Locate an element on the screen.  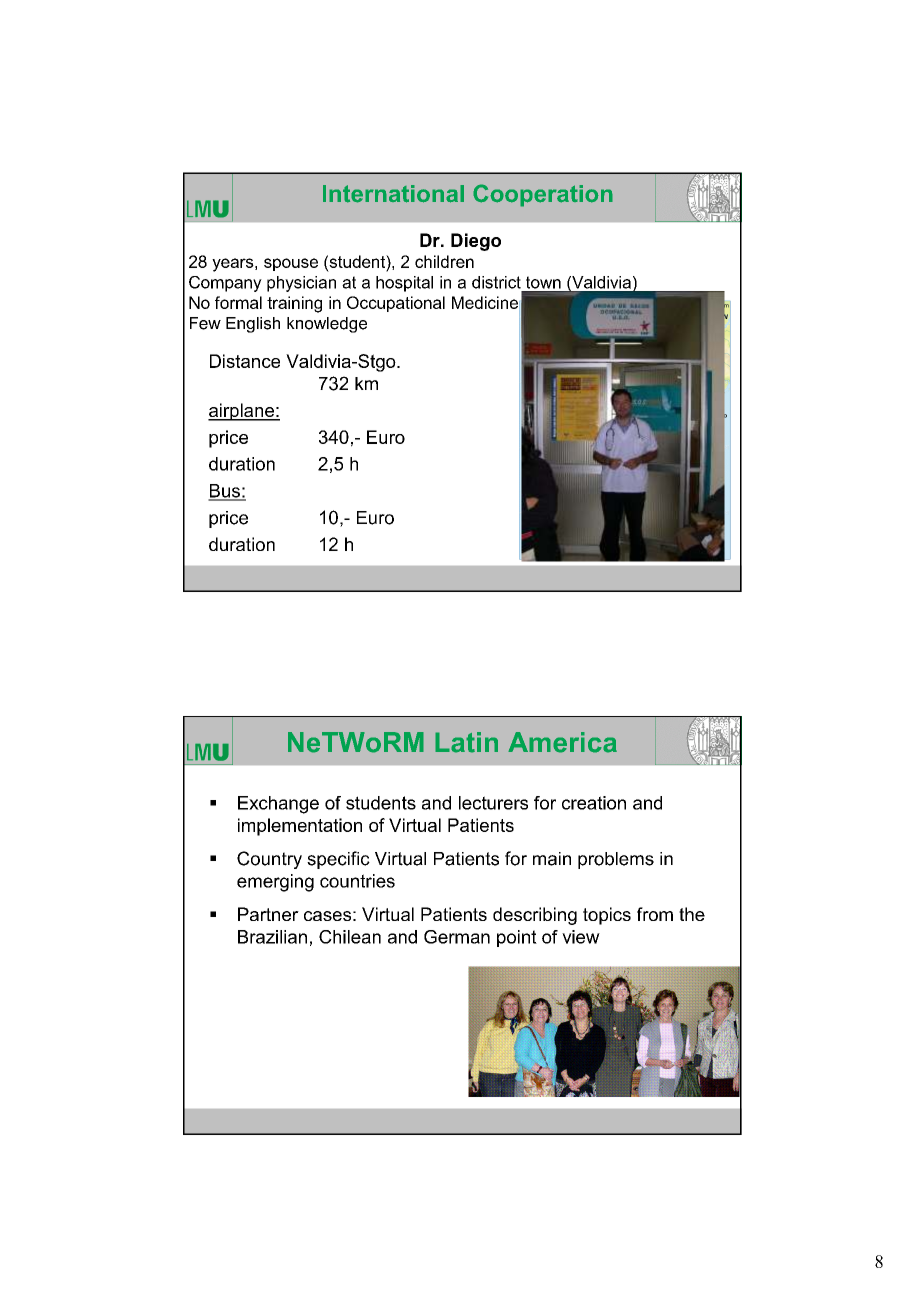
Exchange is located at coordinates (278, 805).
